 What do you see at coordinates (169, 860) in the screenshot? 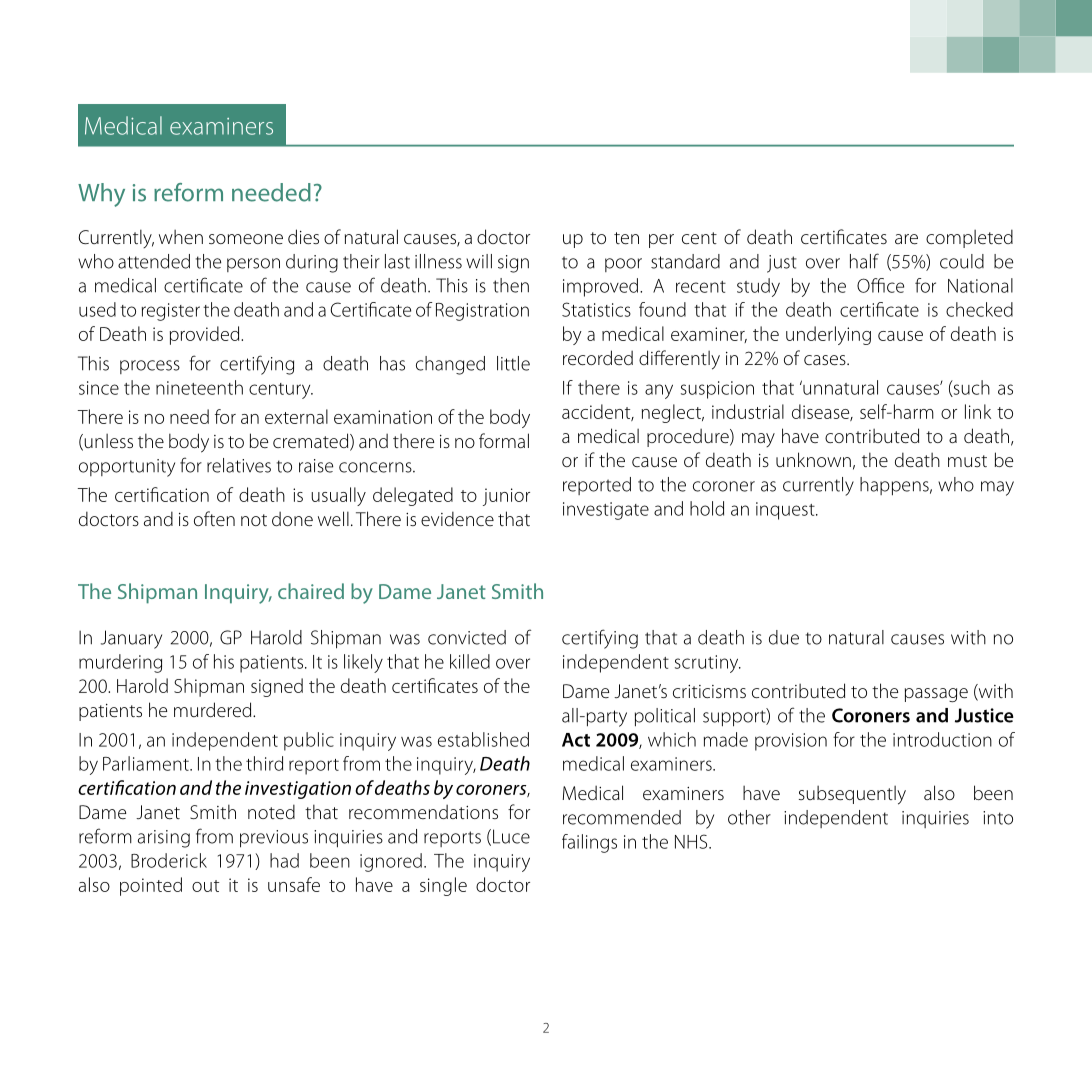
I see `Broderick` at bounding box center [169, 860].
